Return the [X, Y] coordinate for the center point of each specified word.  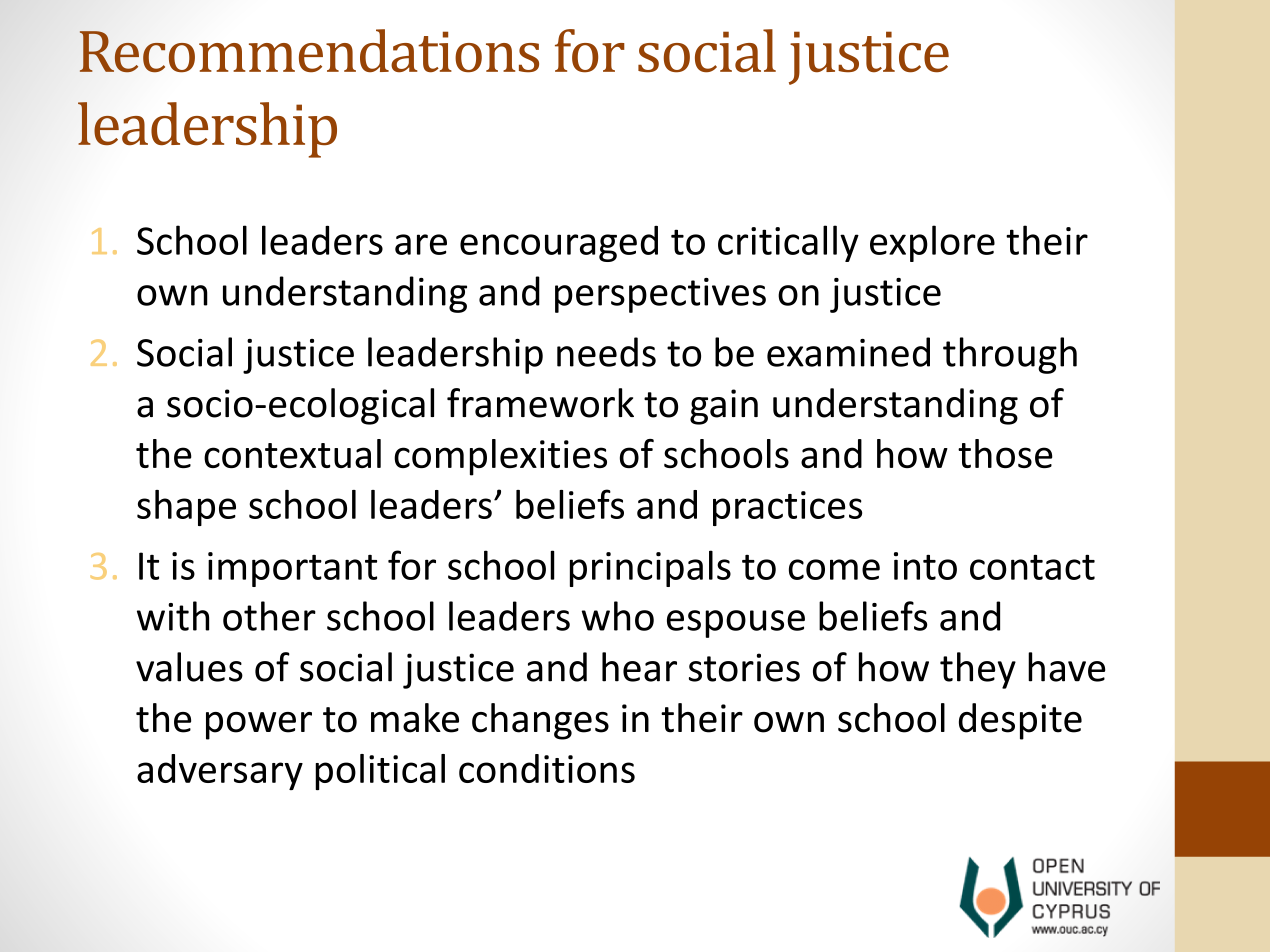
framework [540, 403]
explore [932, 243]
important [292, 569]
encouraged [559, 244]
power [259, 726]
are [421, 244]
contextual [292, 453]
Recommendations [309, 51]
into [925, 566]
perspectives [660, 295]
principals [650, 568]
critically [788, 243]
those [1005, 453]
